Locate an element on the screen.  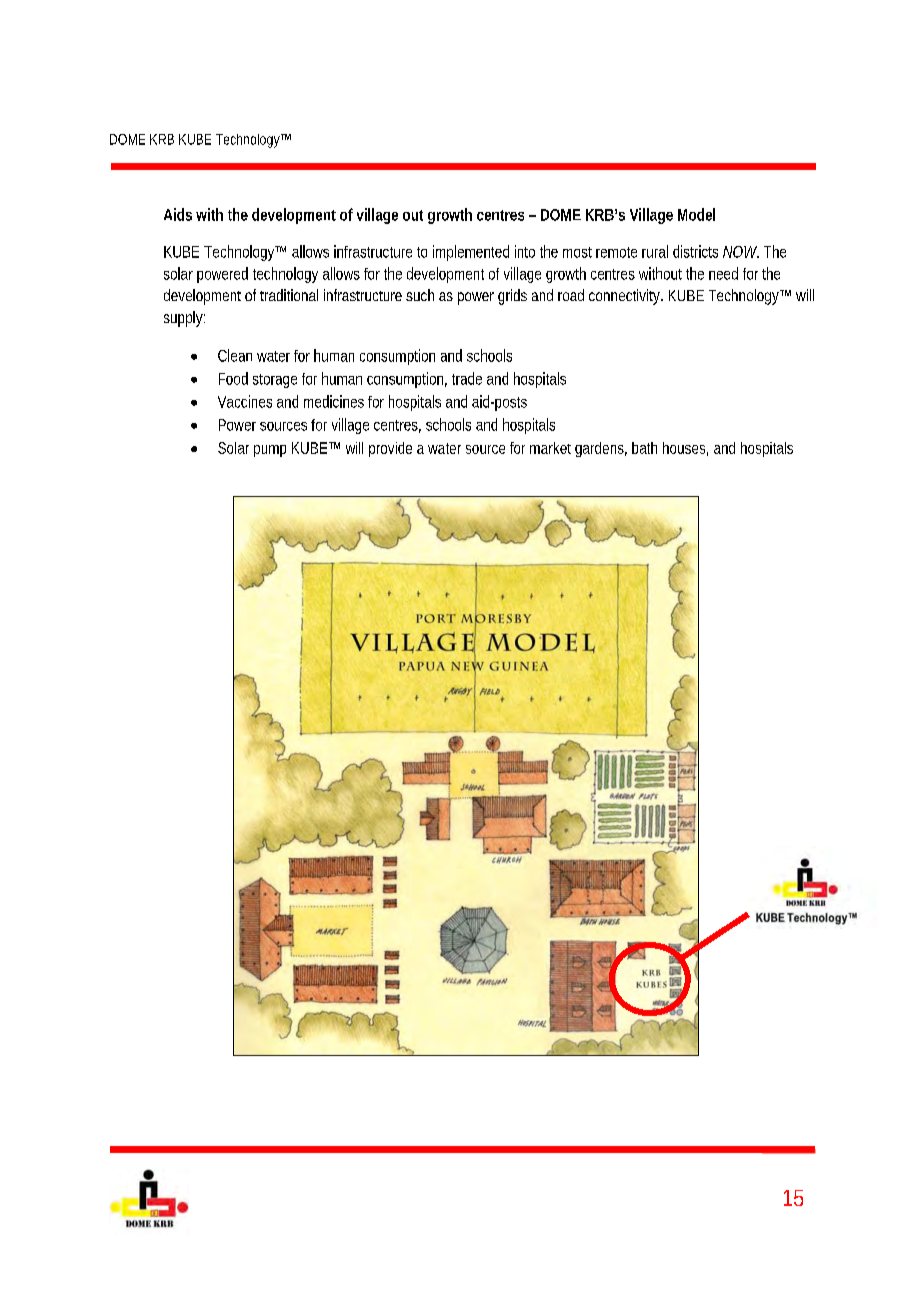
Clean is located at coordinates (235, 355).
